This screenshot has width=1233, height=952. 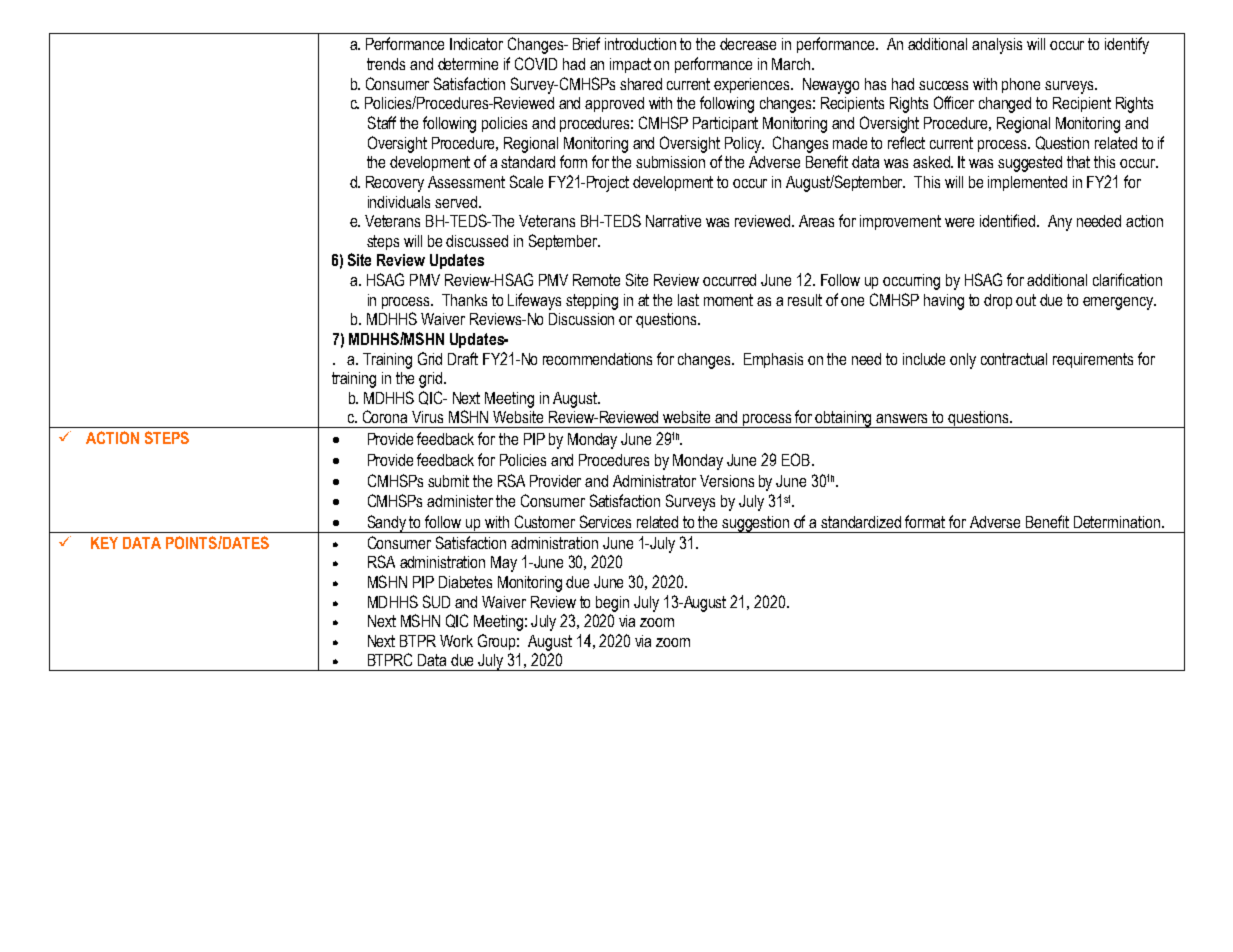 What do you see at coordinates (673, 221) in the screenshot?
I see `Narrative` at bounding box center [673, 221].
